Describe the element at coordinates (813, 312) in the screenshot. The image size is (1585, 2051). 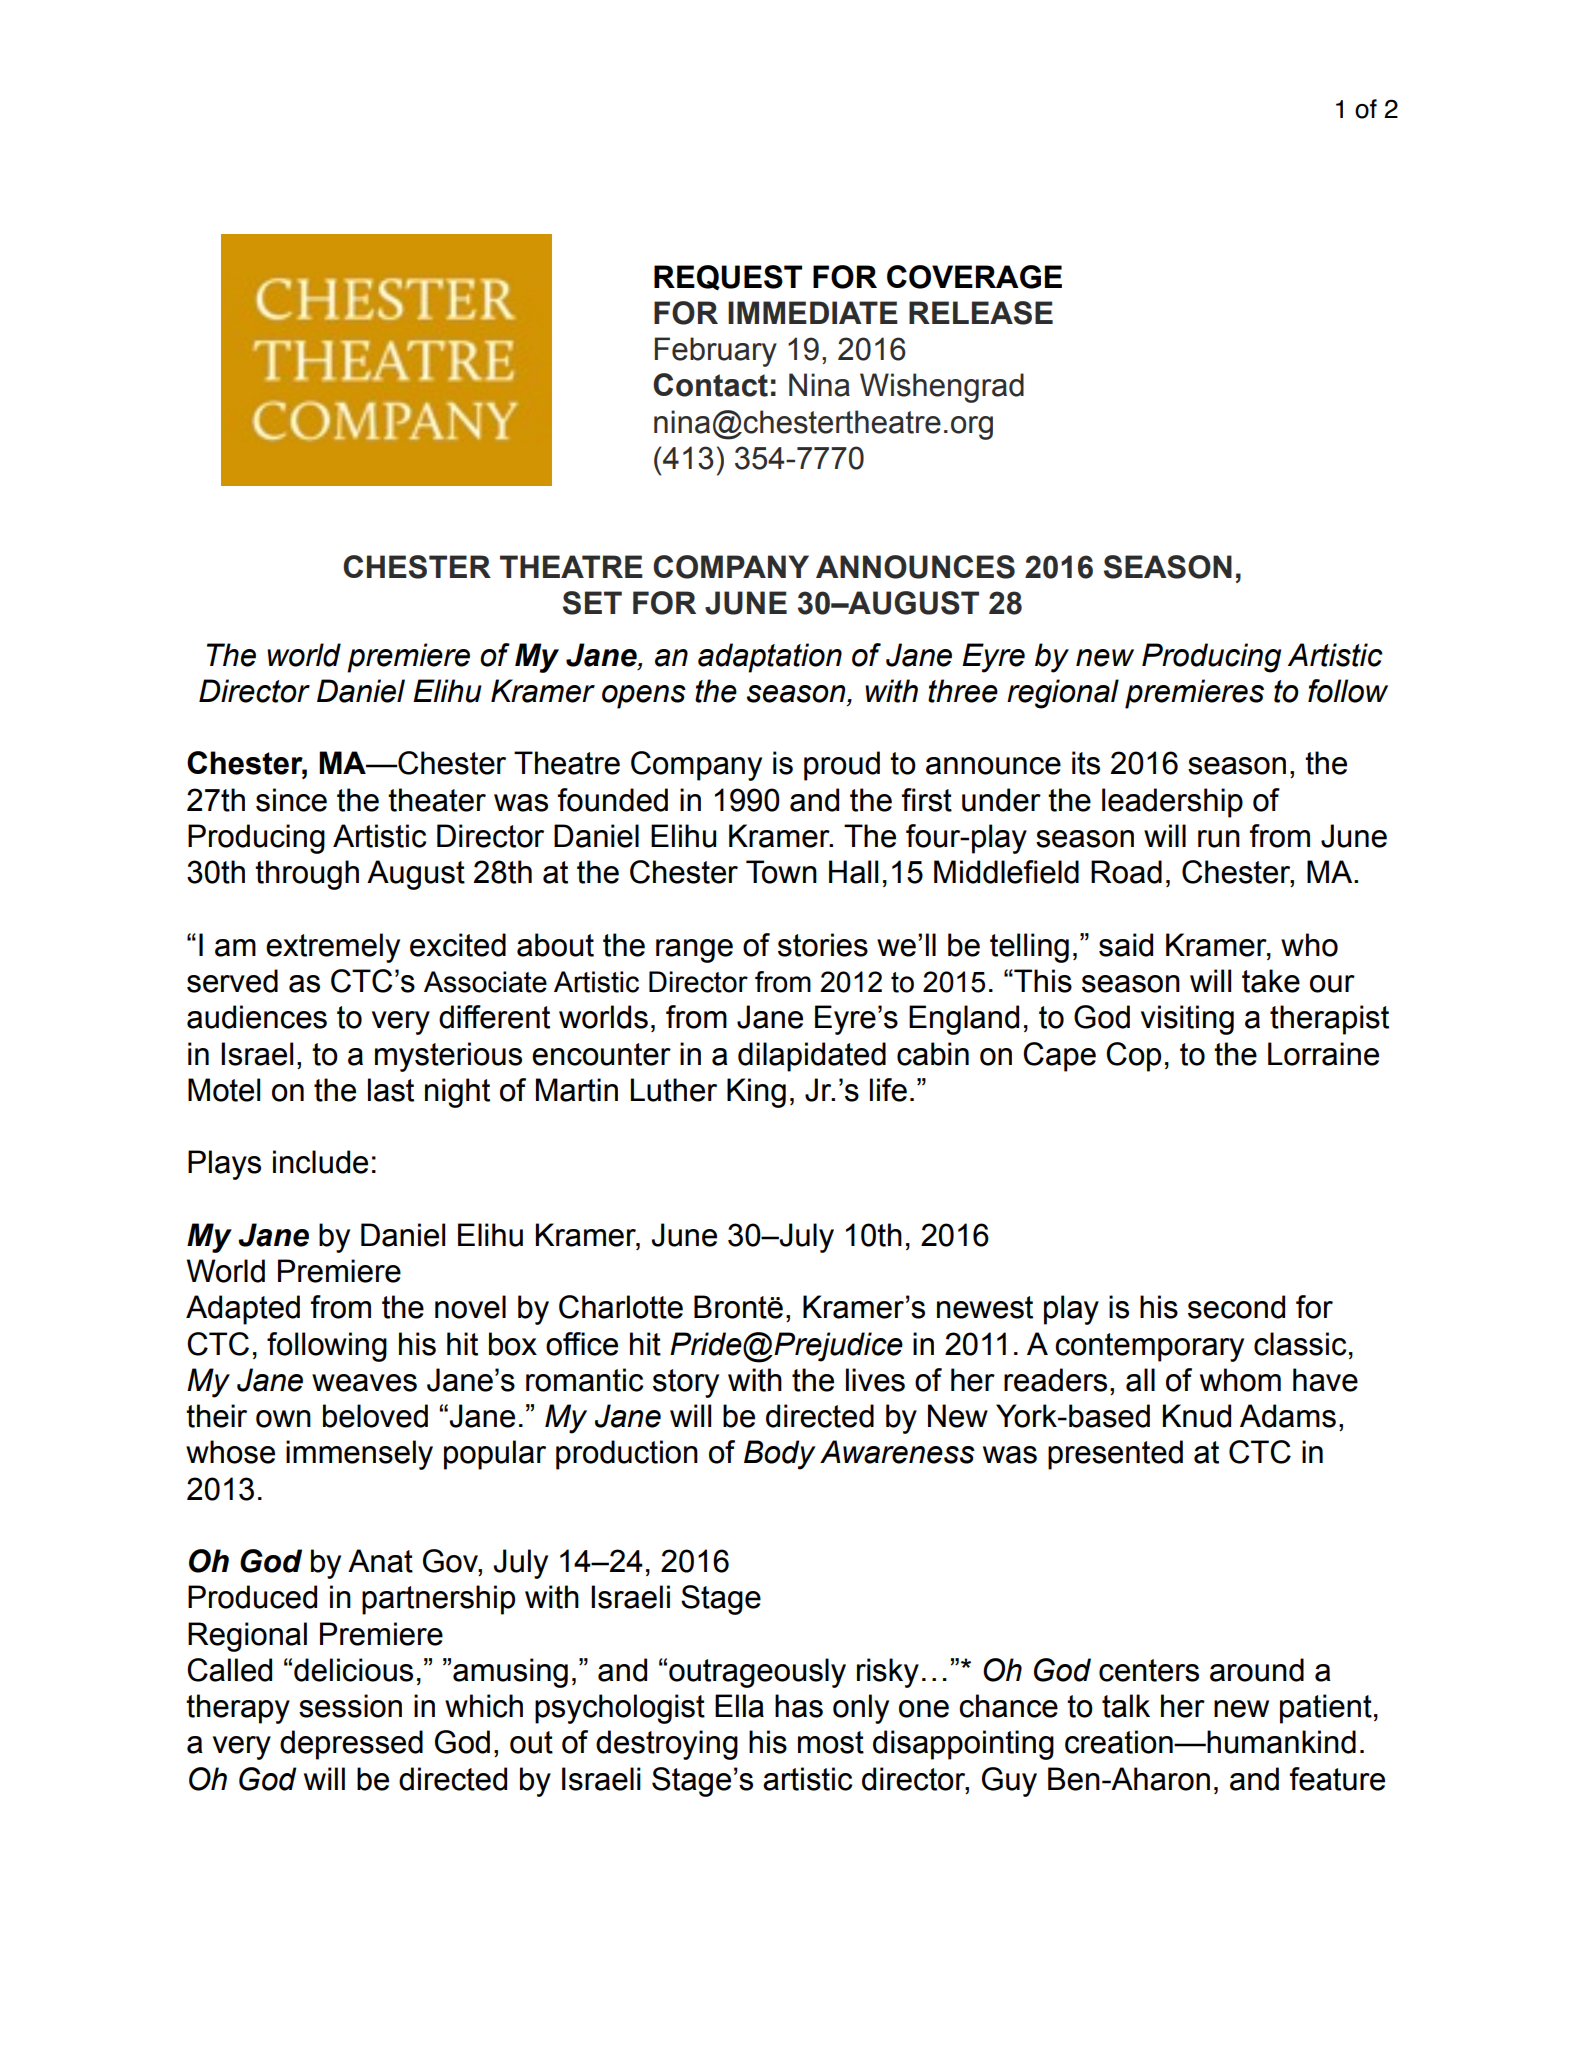
I see `IMMEDIATE` at that location.
